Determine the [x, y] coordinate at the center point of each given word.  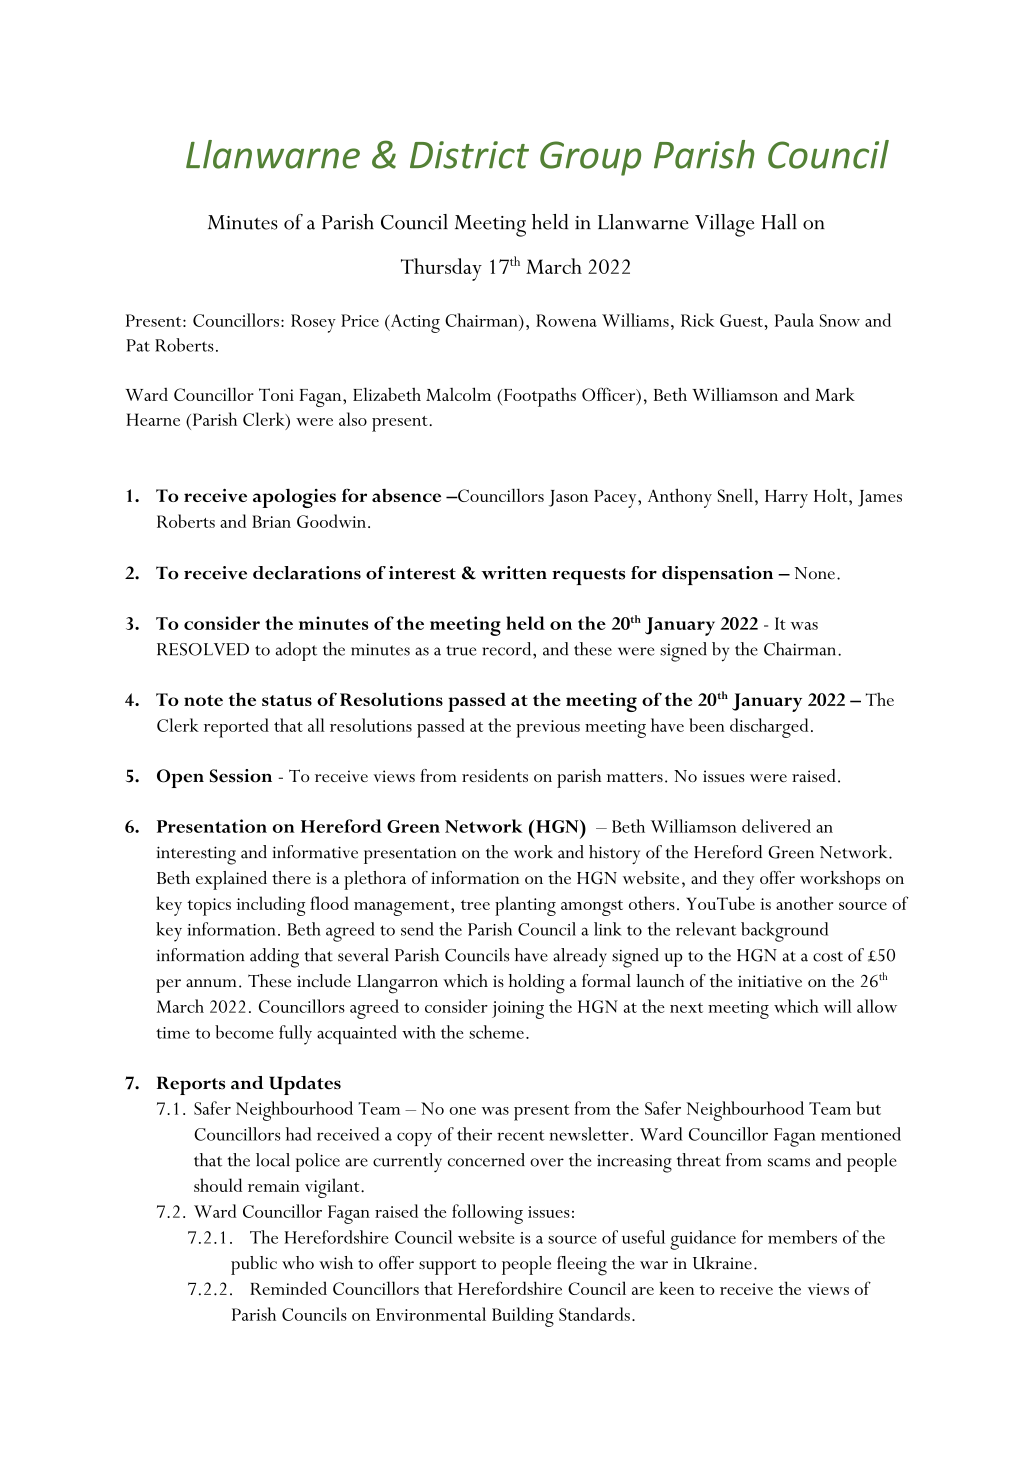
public [254, 1265]
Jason [568, 498]
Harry [786, 499]
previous [548, 729]
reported [236, 728]
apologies [294, 498]
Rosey [313, 323]
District [469, 155]
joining [518, 1010]
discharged [769, 728]
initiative [770, 981]
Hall [779, 222]
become [244, 1032]
